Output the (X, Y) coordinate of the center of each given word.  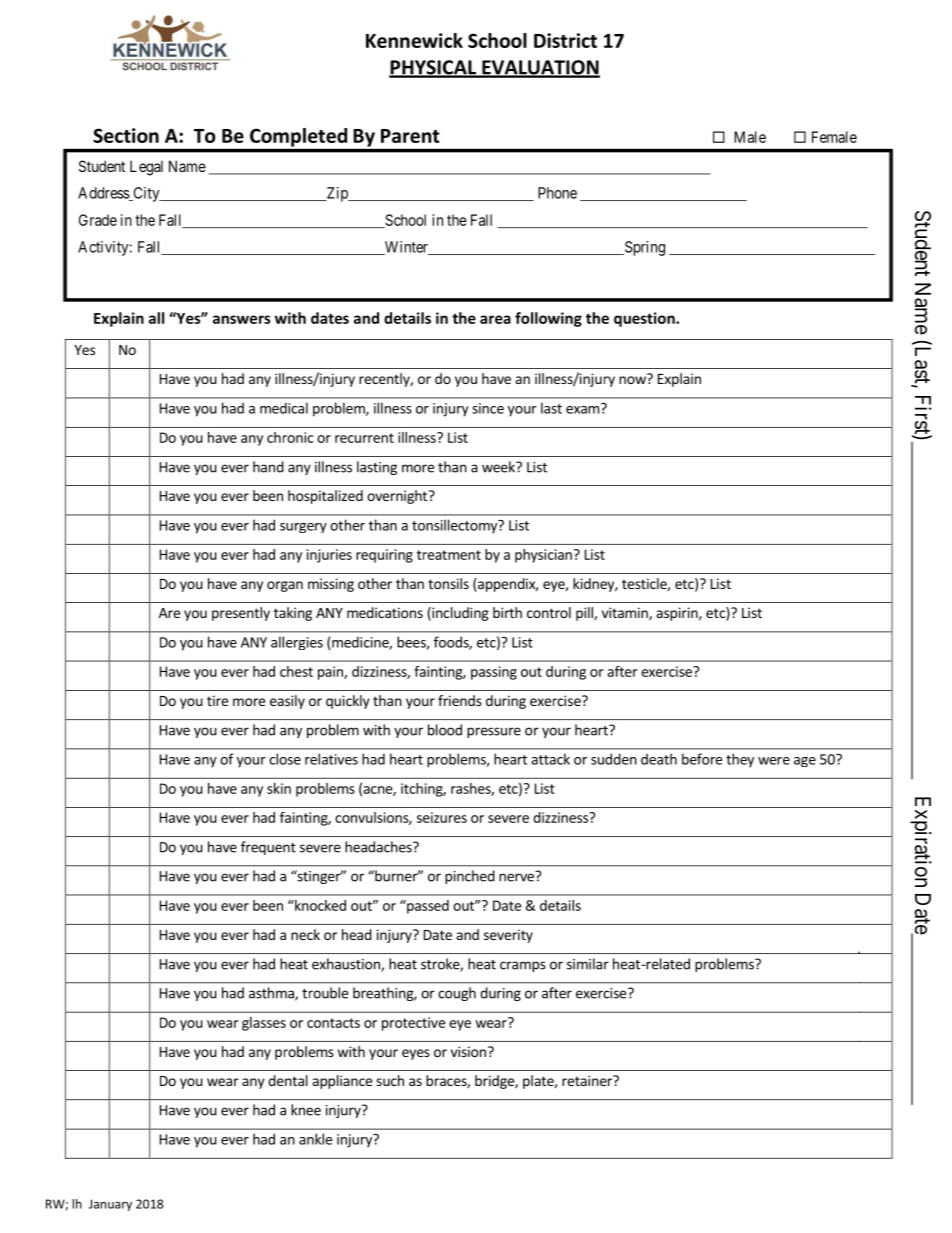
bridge (495, 1082)
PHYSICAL (433, 68)
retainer (588, 1080)
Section (126, 135)
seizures (442, 817)
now (633, 379)
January (110, 1205)
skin (279, 788)
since (488, 408)
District (565, 40)
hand (268, 467)
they (740, 760)
